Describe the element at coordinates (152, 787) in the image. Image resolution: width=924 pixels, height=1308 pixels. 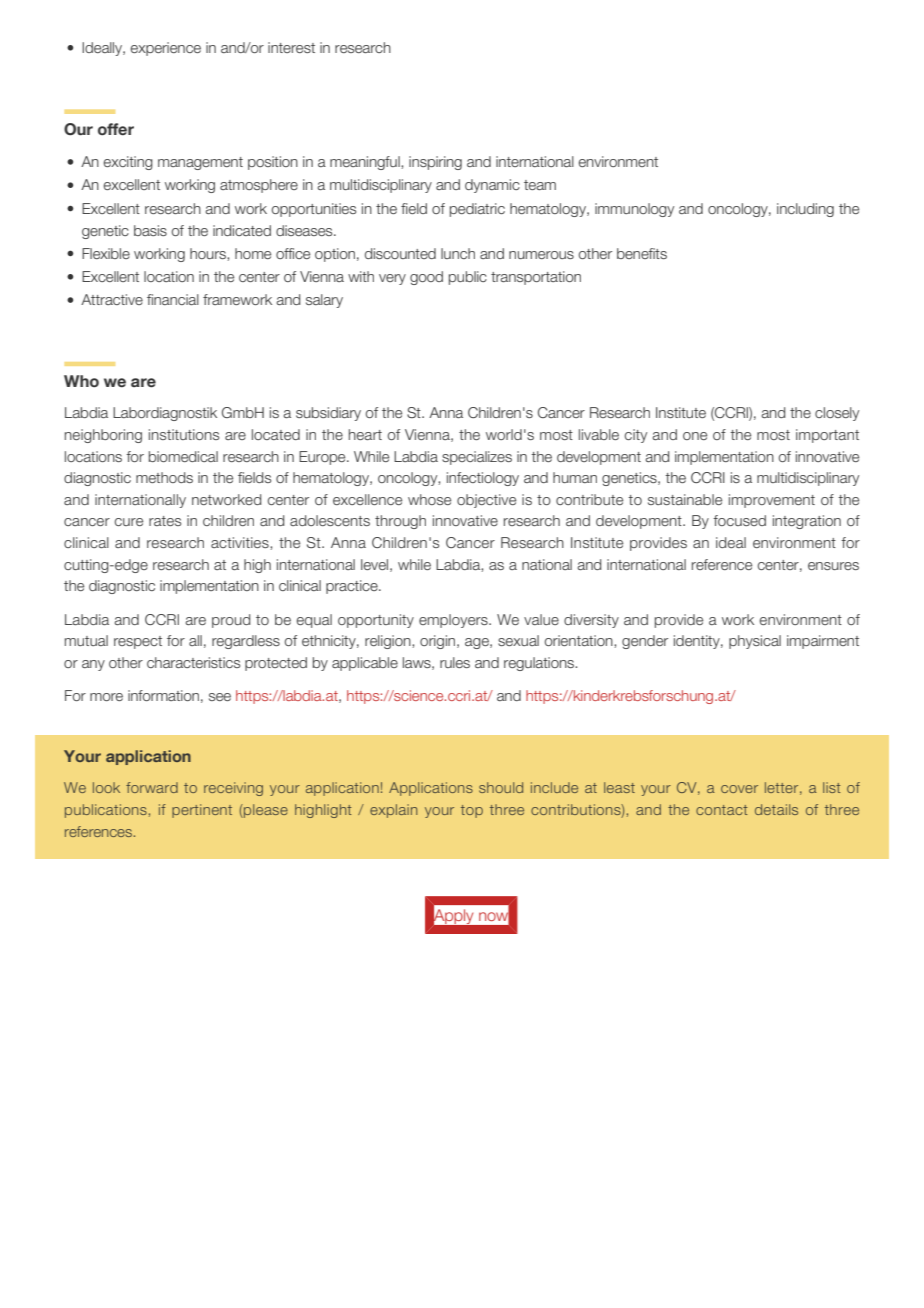
I see `forward` at that location.
